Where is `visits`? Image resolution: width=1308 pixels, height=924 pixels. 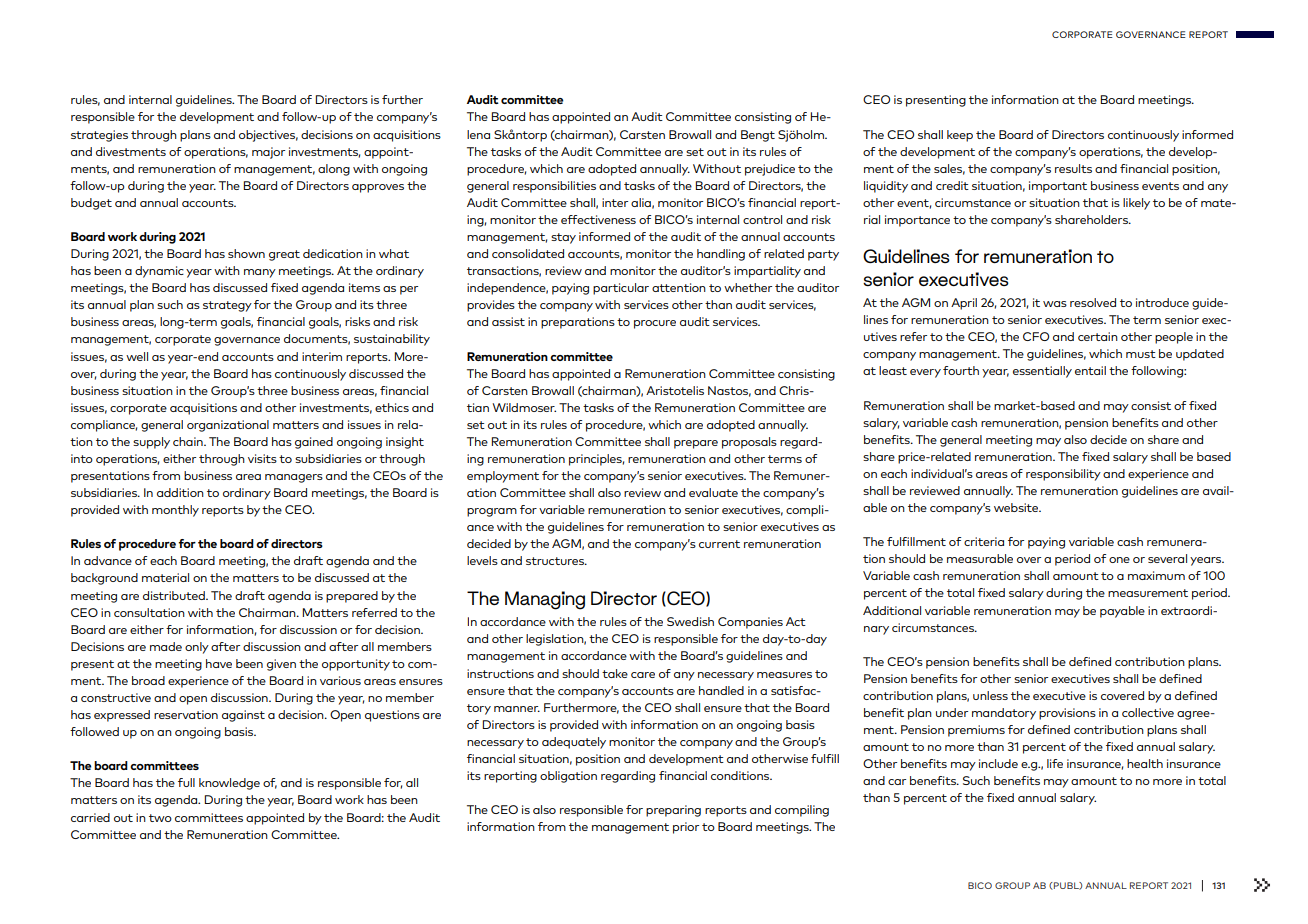
visits is located at coordinates (262, 458).
